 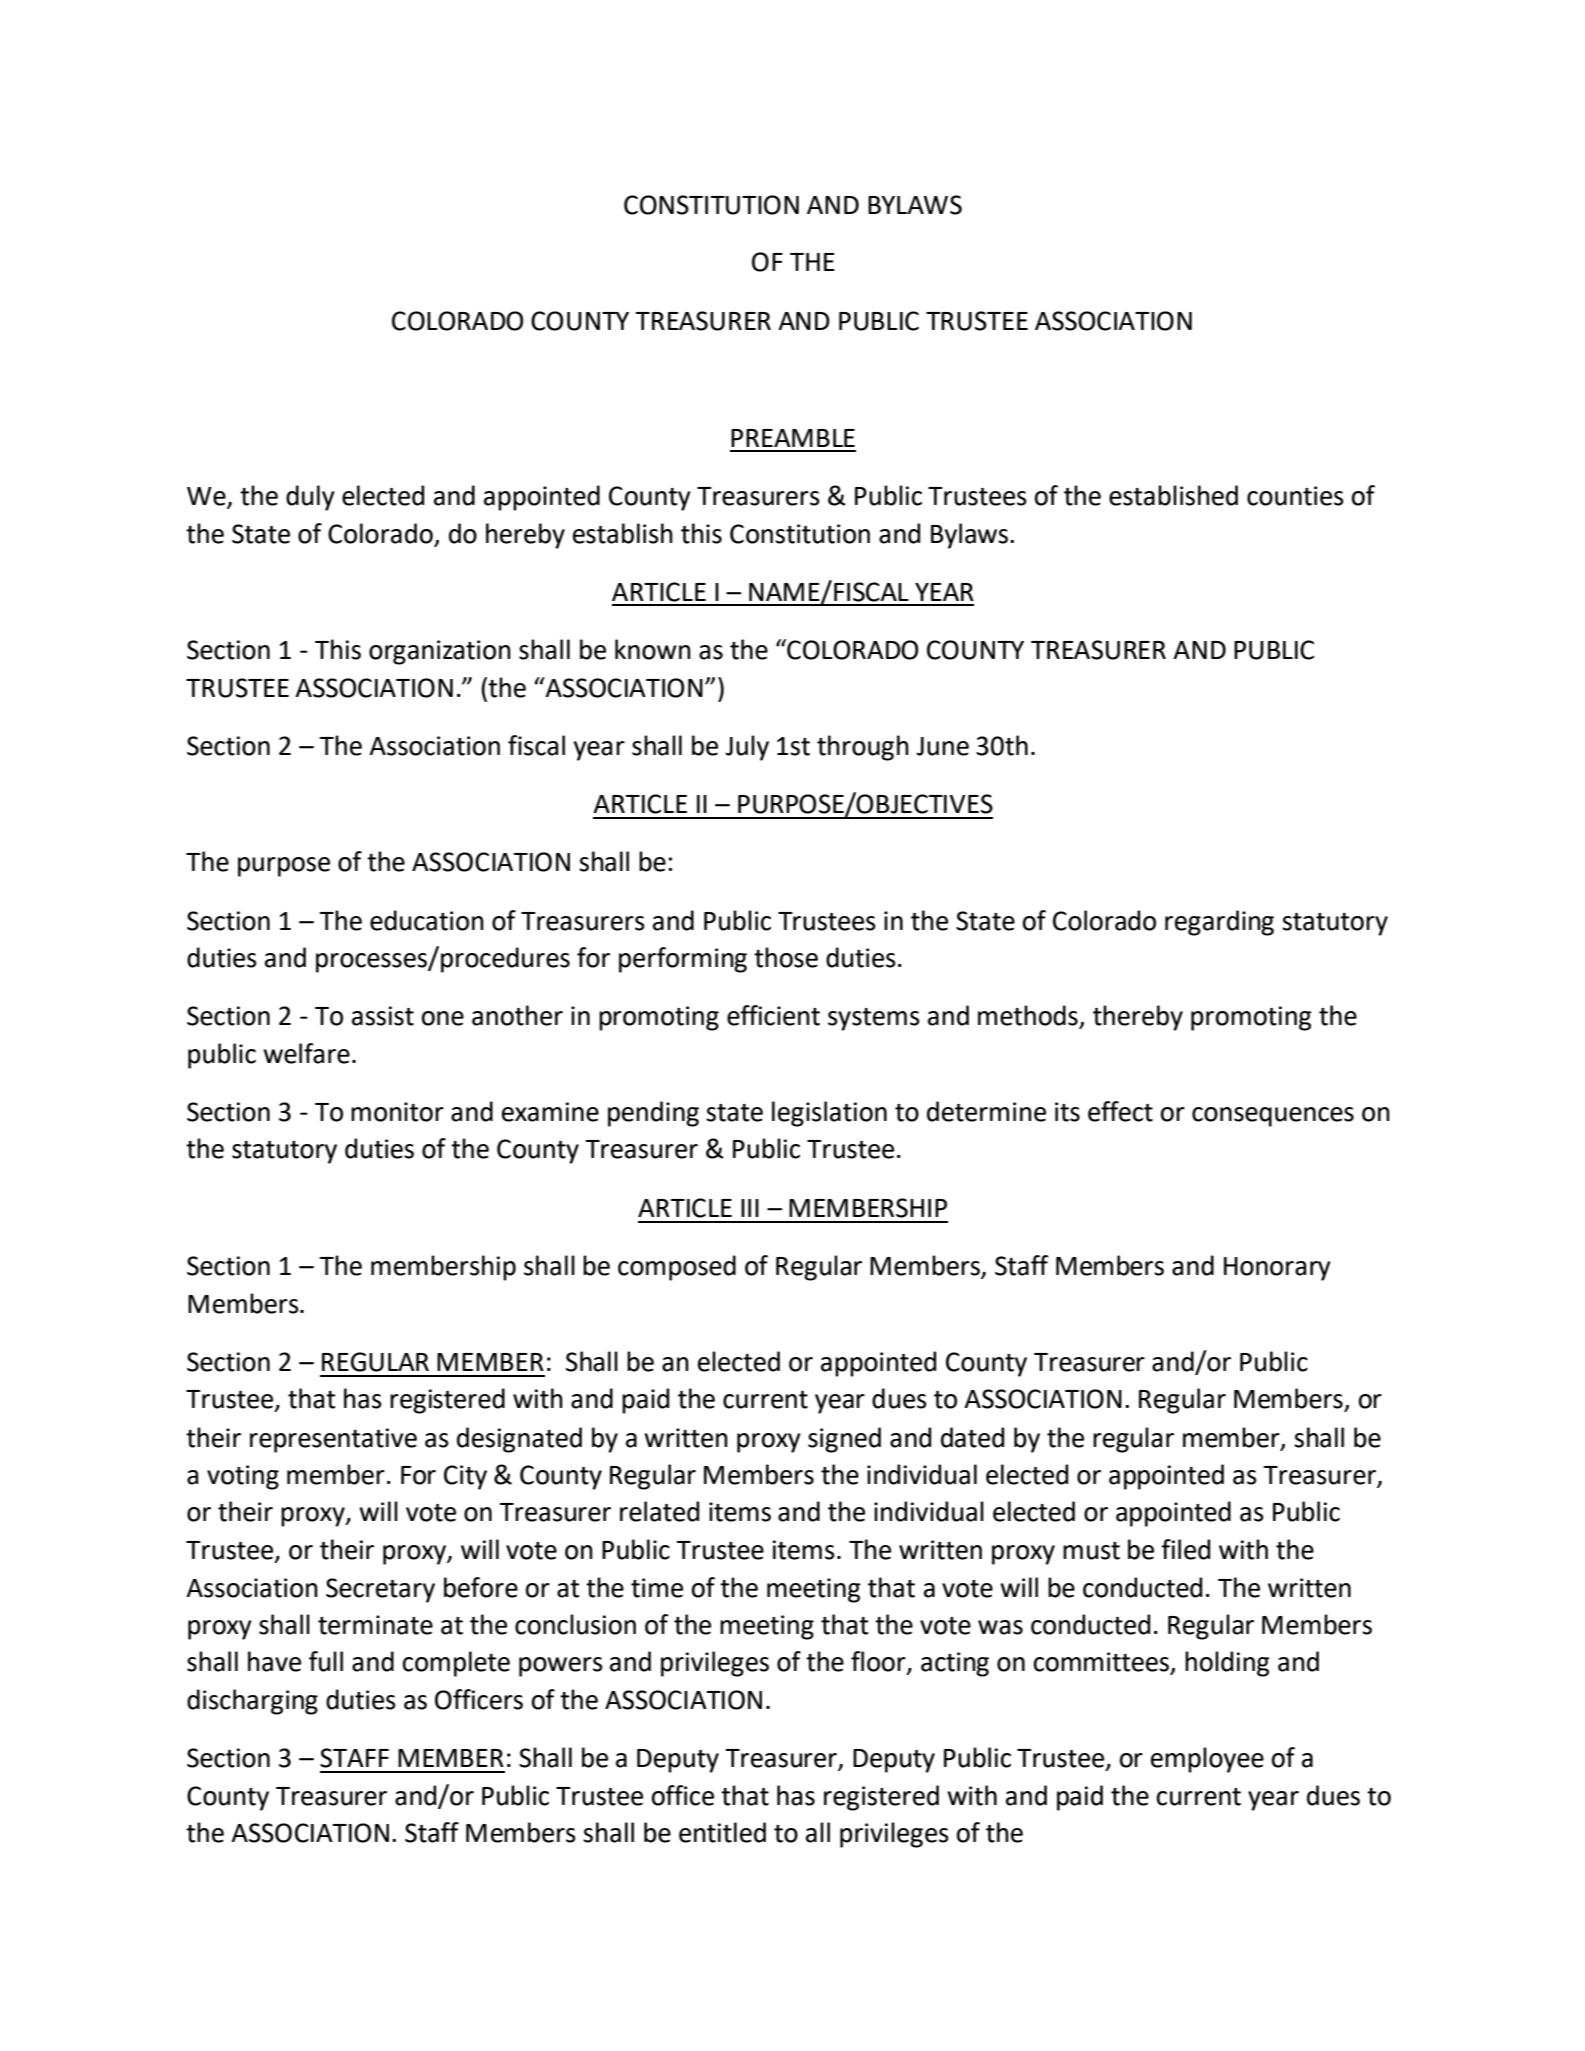 What do you see at coordinates (747, 748) in the page?
I see `July` at bounding box center [747, 748].
